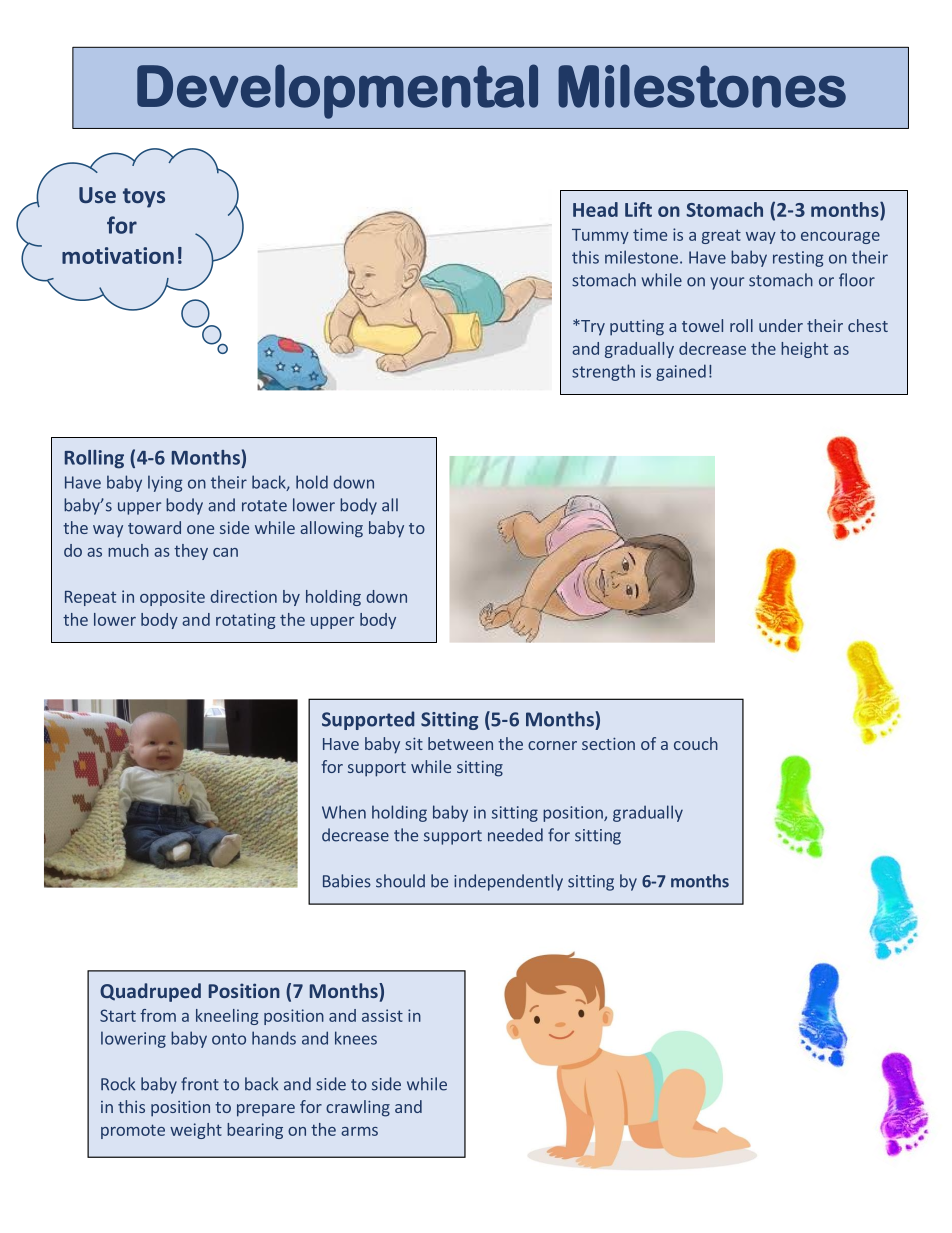  What do you see at coordinates (144, 198) in the document?
I see `toys` at bounding box center [144, 198].
